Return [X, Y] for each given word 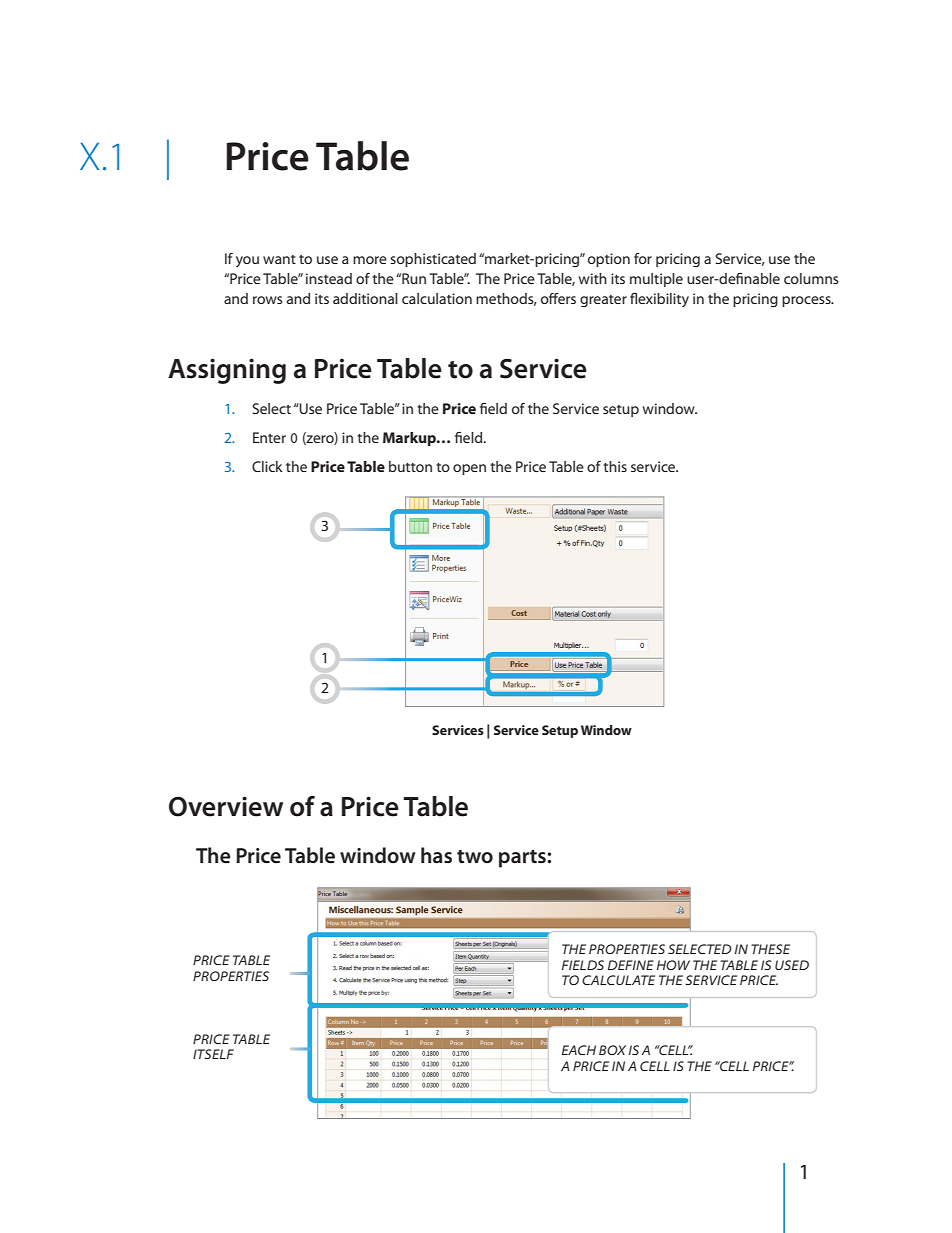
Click [267, 466]
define [631, 965]
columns [811, 278]
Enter [269, 437]
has [436, 855]
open [469, 469]
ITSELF [213, 1054]
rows [268, 300]
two [475, 857]
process [807, 301]
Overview [226, 806]
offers [558, 298]
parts [523, 859]
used [792, 965]
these [770, 949]
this [615, 466]
